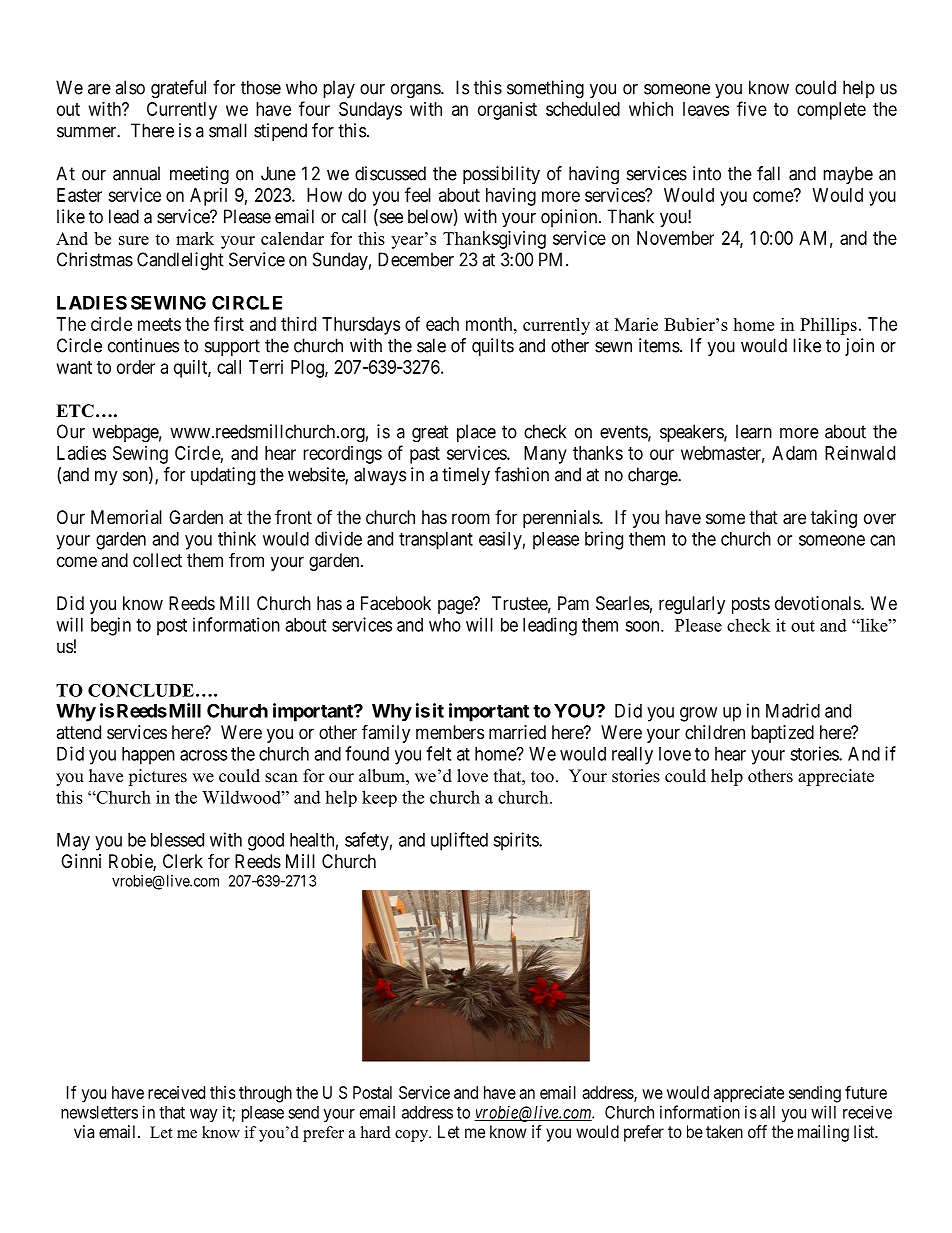 This screenshot has height=1233, width=952. Describe the element at coordinates (752, 108) in the screenshot. I see `five` at that location.
